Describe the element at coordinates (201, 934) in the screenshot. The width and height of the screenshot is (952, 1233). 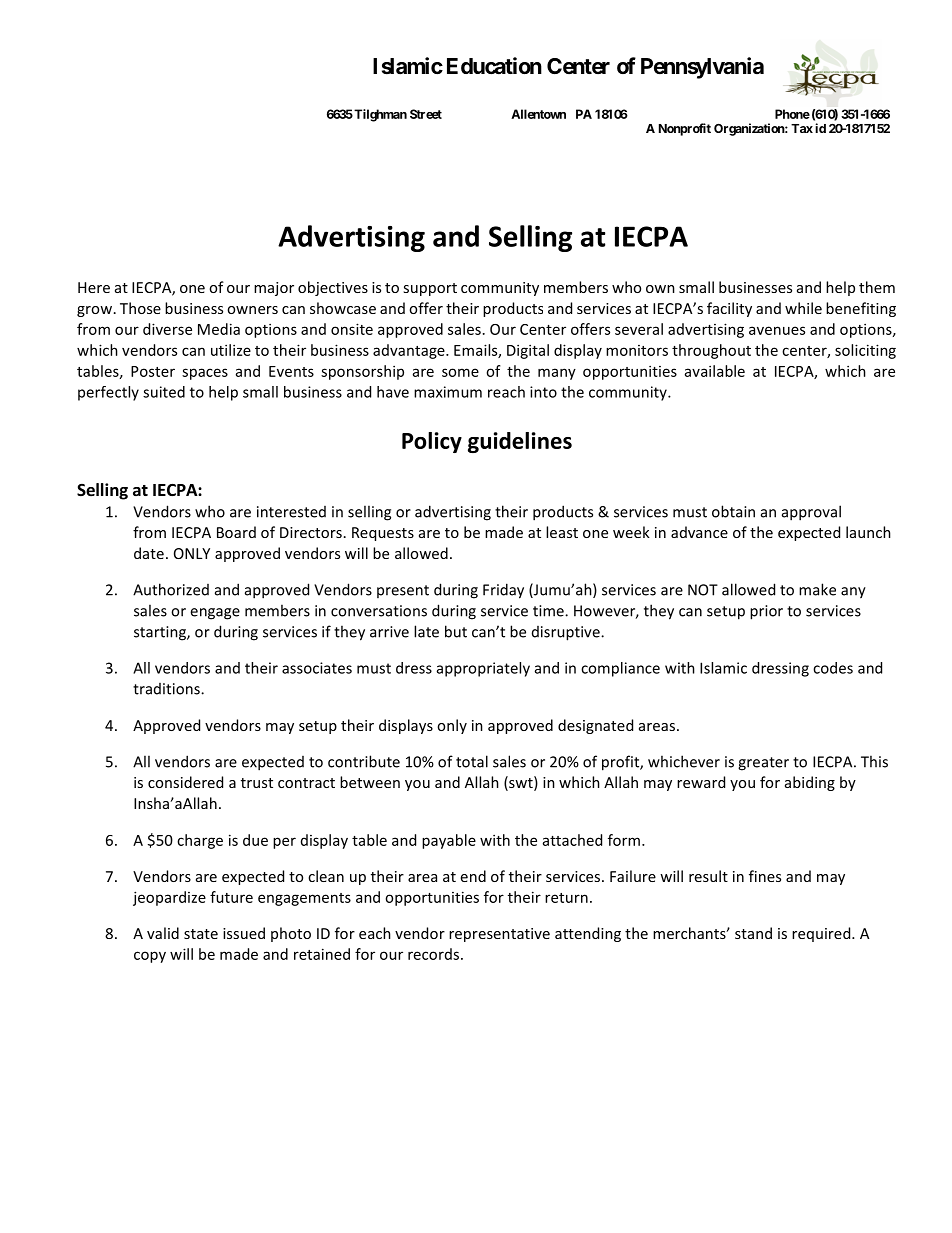
I see `state` at that location.
